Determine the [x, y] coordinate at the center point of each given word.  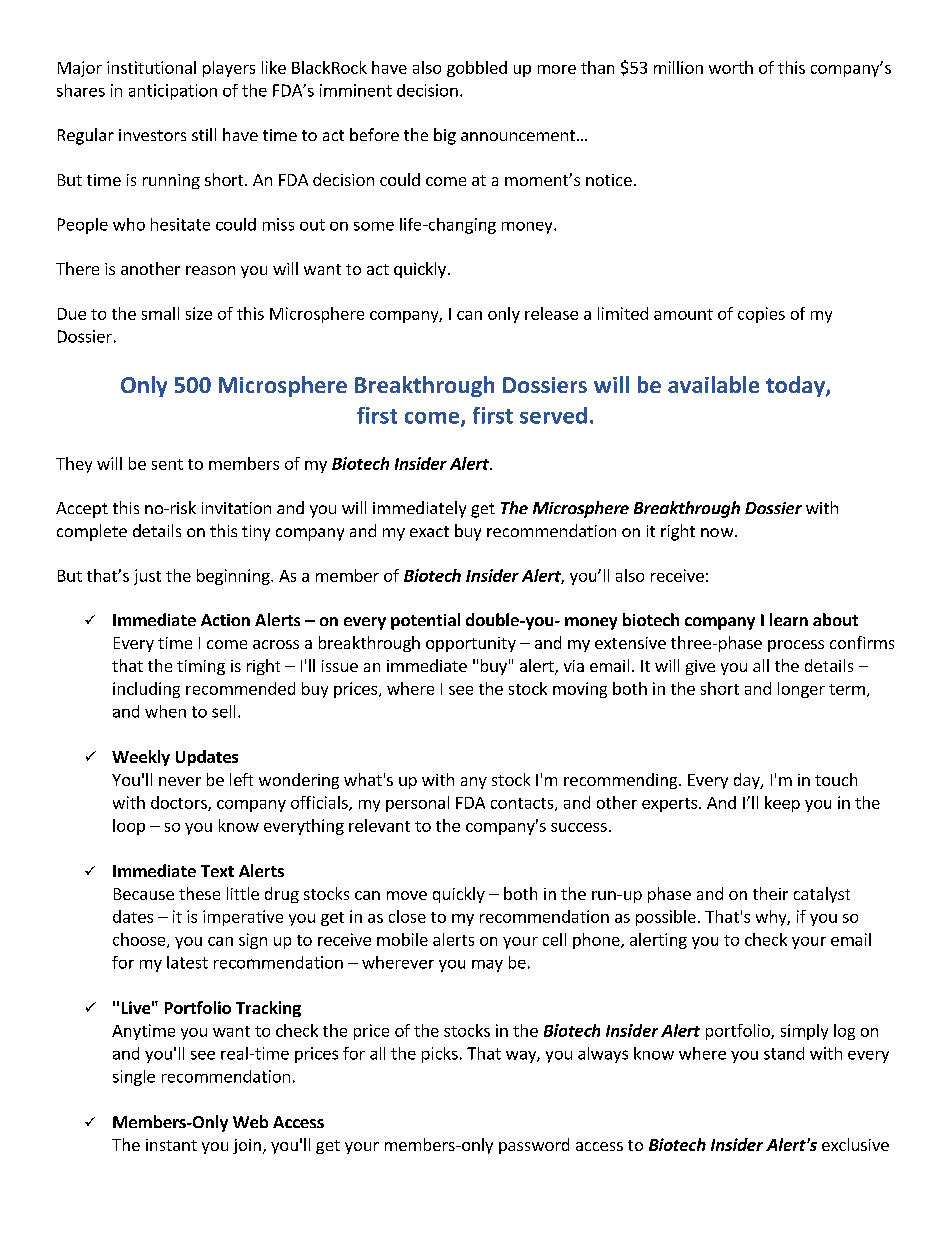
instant [171, 1145]
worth [731, 67]
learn [789, 619]
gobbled [477, 69]
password [534, 1146]
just [147, 577]
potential [425, 621]
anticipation [173, 92]
